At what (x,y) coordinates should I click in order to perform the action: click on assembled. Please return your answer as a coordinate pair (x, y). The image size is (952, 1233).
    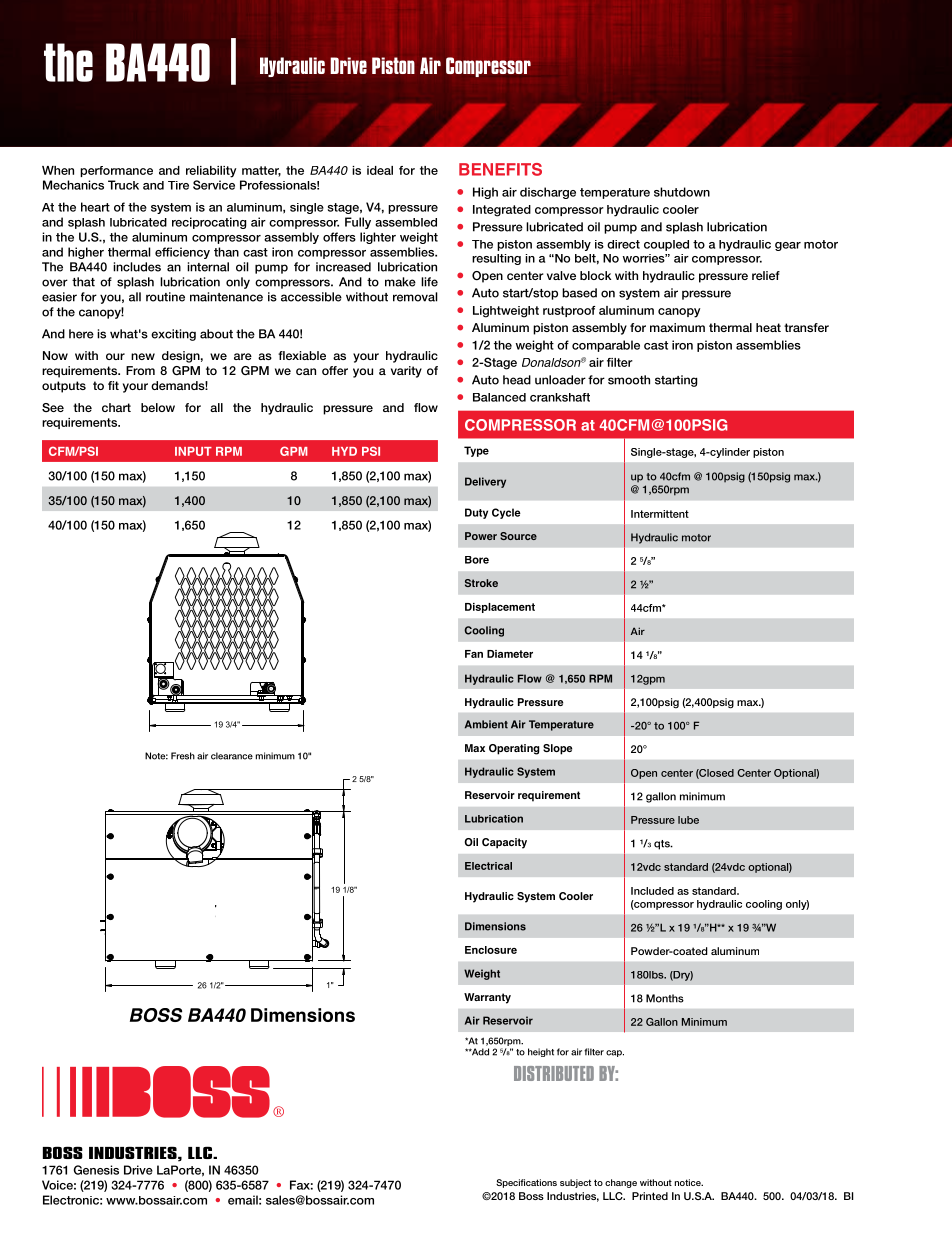
    Looking at the image, I should click on (406, 222).
